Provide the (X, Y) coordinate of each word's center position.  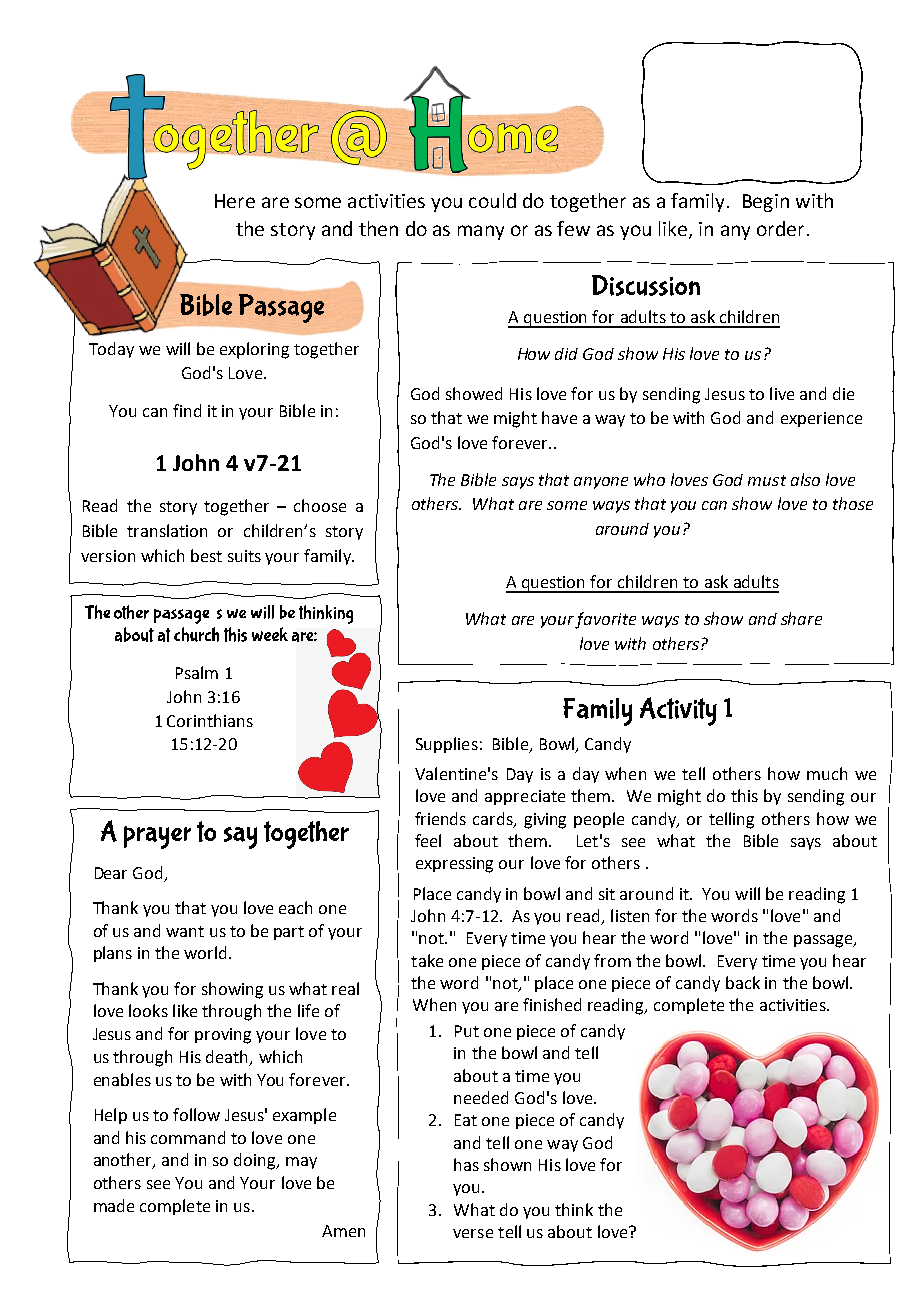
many (481, 232)
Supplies (447, 745)
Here (235, 201)
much (827, 773)
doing (256, 1161)
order (782, 228)
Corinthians (210, 720)
